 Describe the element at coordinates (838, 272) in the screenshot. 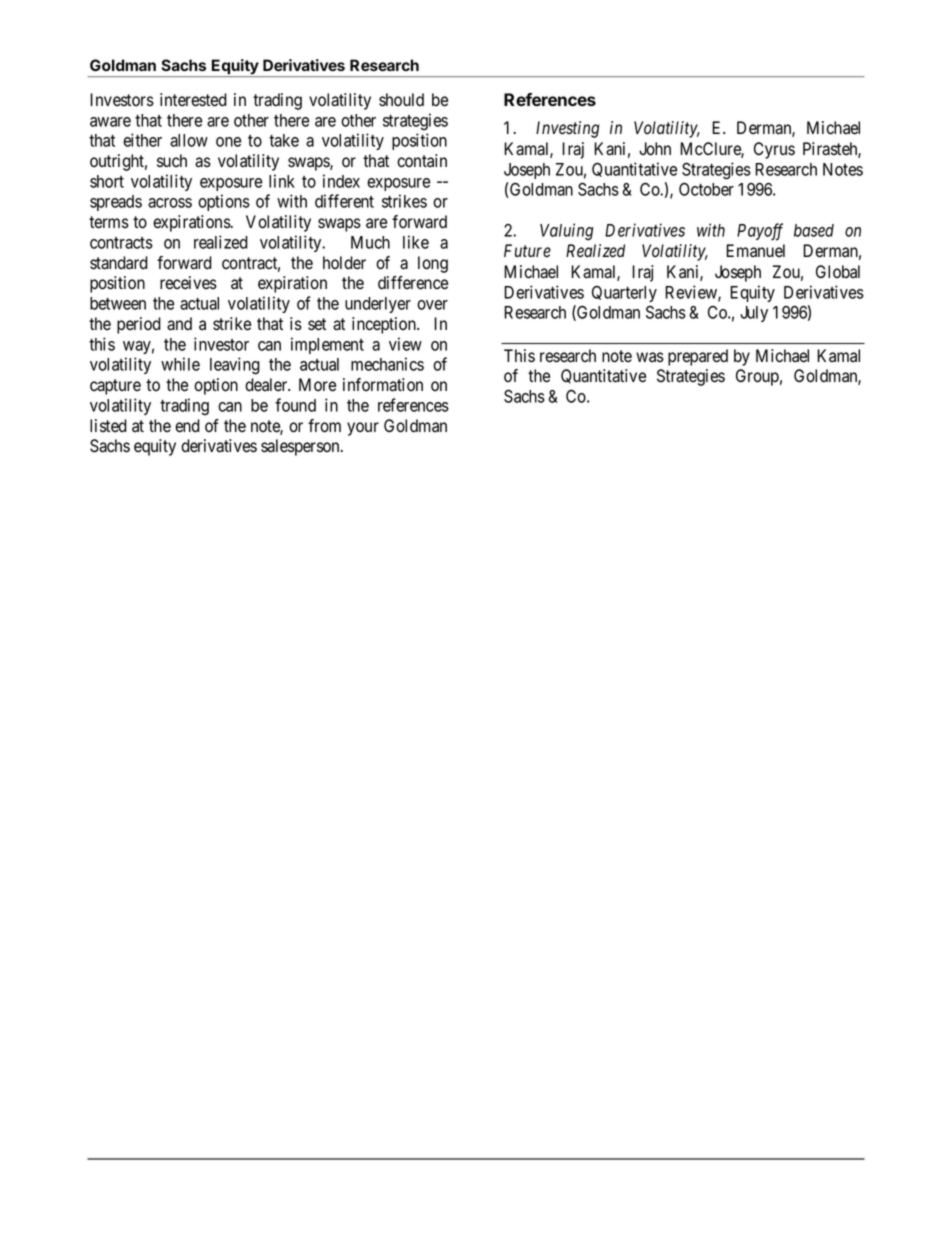

I see `Global` at that location.
